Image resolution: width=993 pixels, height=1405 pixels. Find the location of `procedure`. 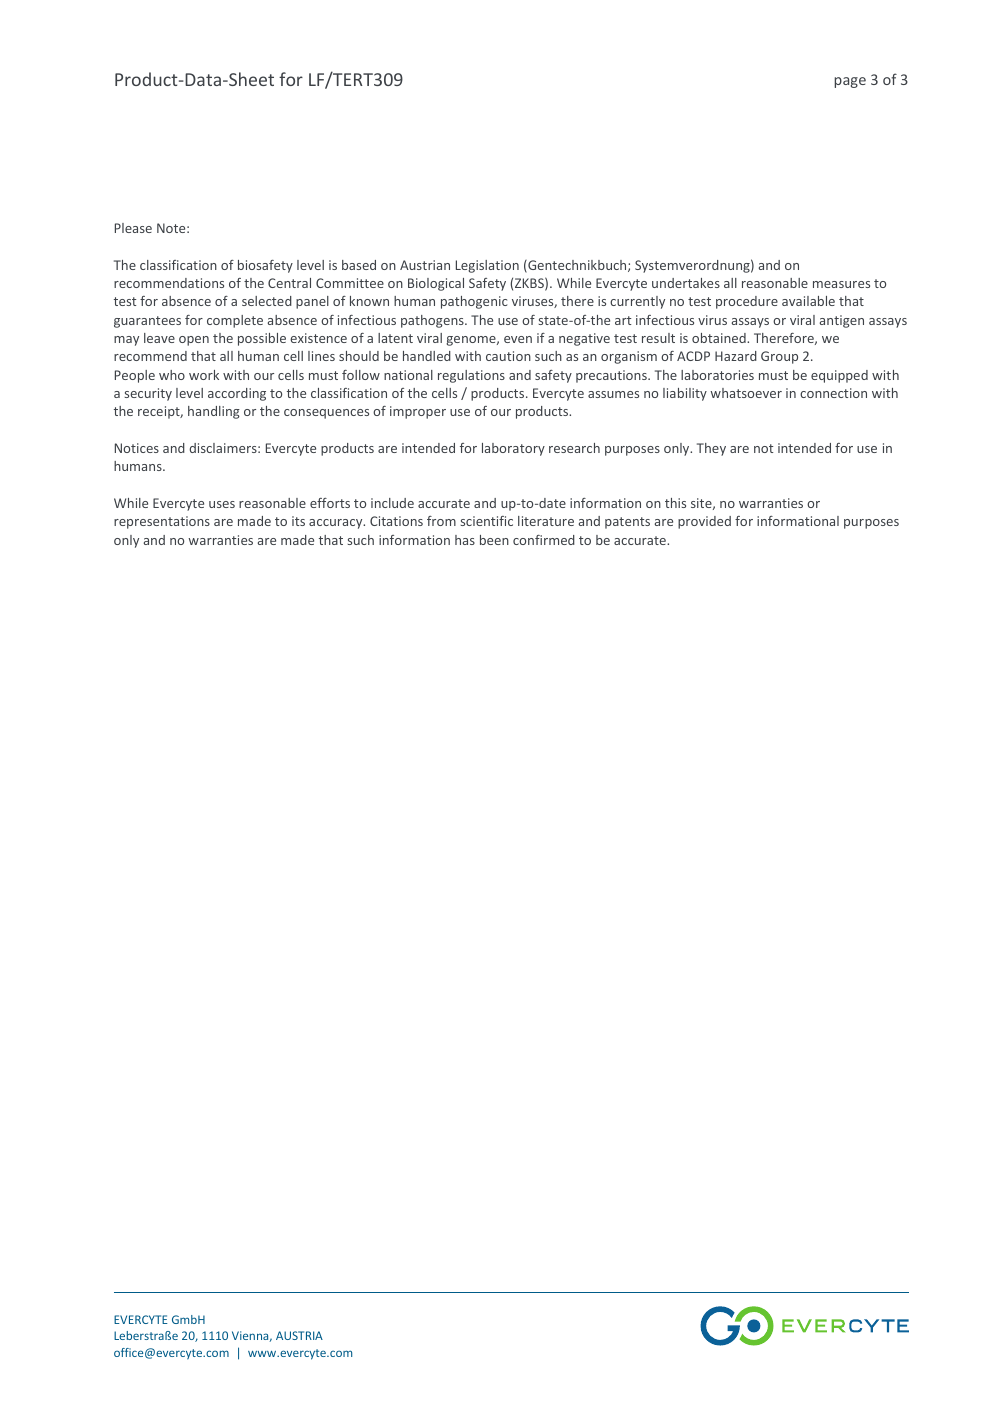

procedure is located at coordinates (747, 302).
